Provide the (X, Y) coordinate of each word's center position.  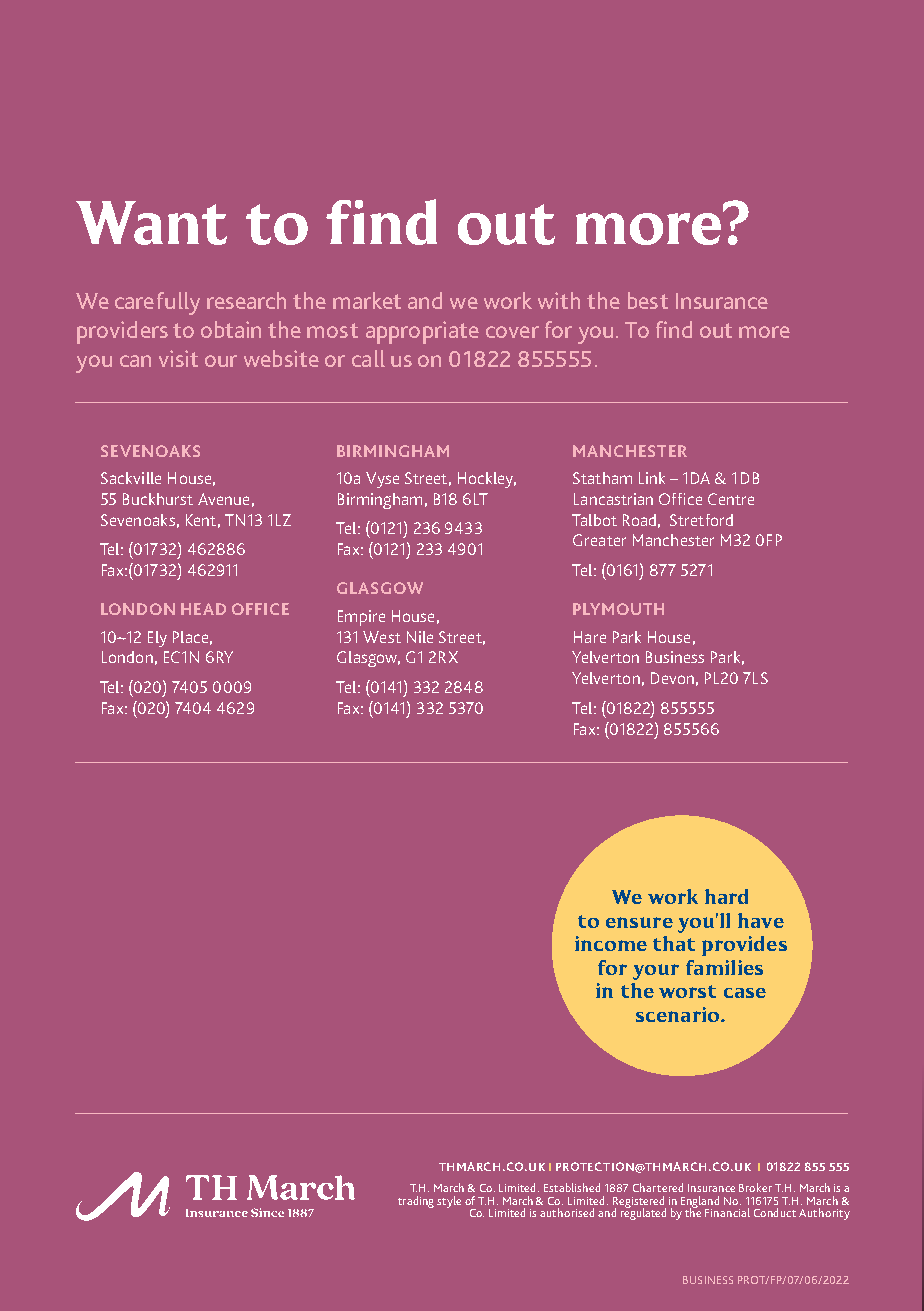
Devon (672, 678)
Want (151, 223)
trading (416, 1202)
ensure (639, 922)
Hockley (487, 480)
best (648, 300)
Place (190, 637)
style (449, 1202)
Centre (731, 499)
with (559, 300)
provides (744, 946)
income (611, 943)
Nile (420, 637)
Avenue (223, 499)
